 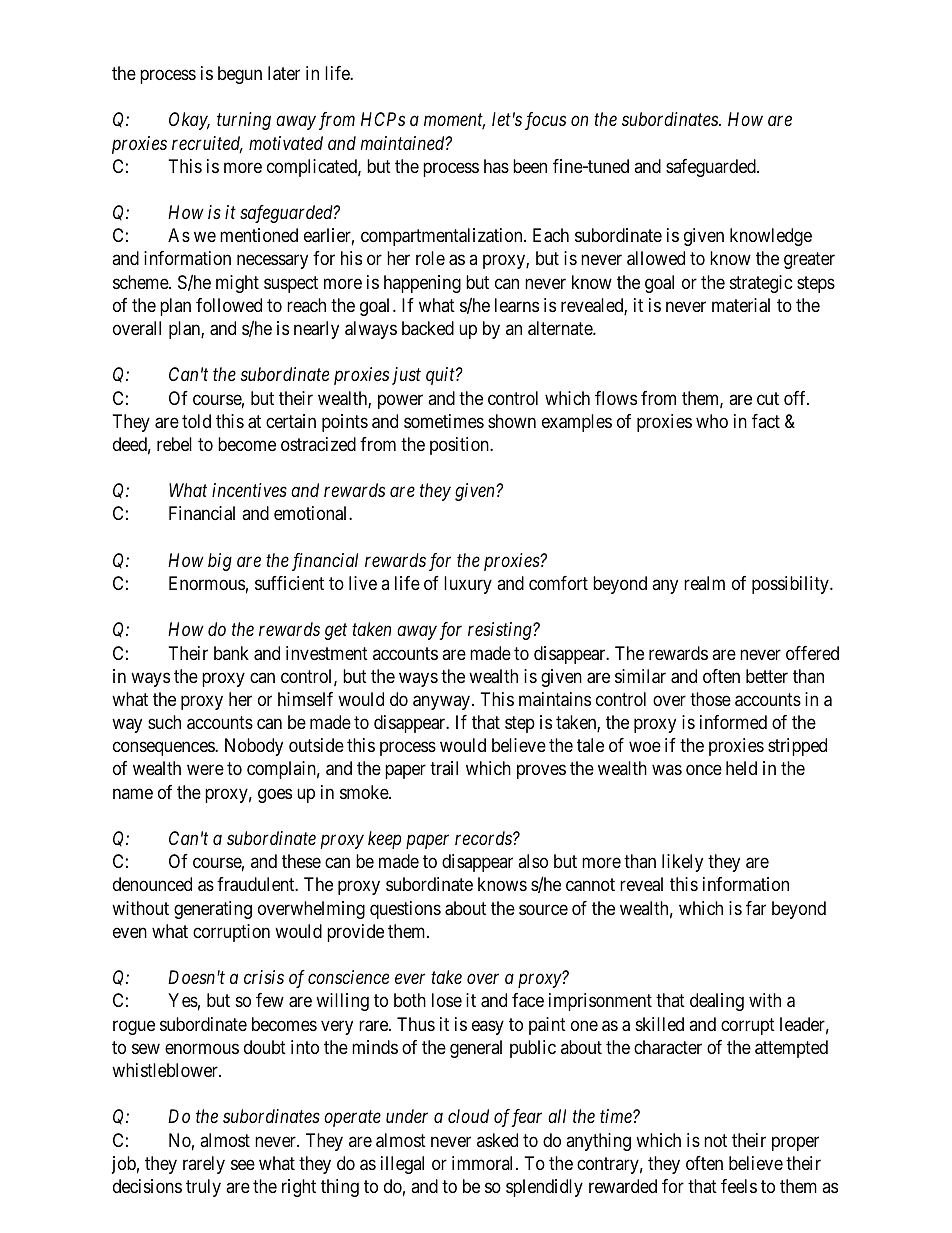 What do you see at coordinates (484, 838) in the screenshot?
I see `records` at bounding box center [484, 838].
